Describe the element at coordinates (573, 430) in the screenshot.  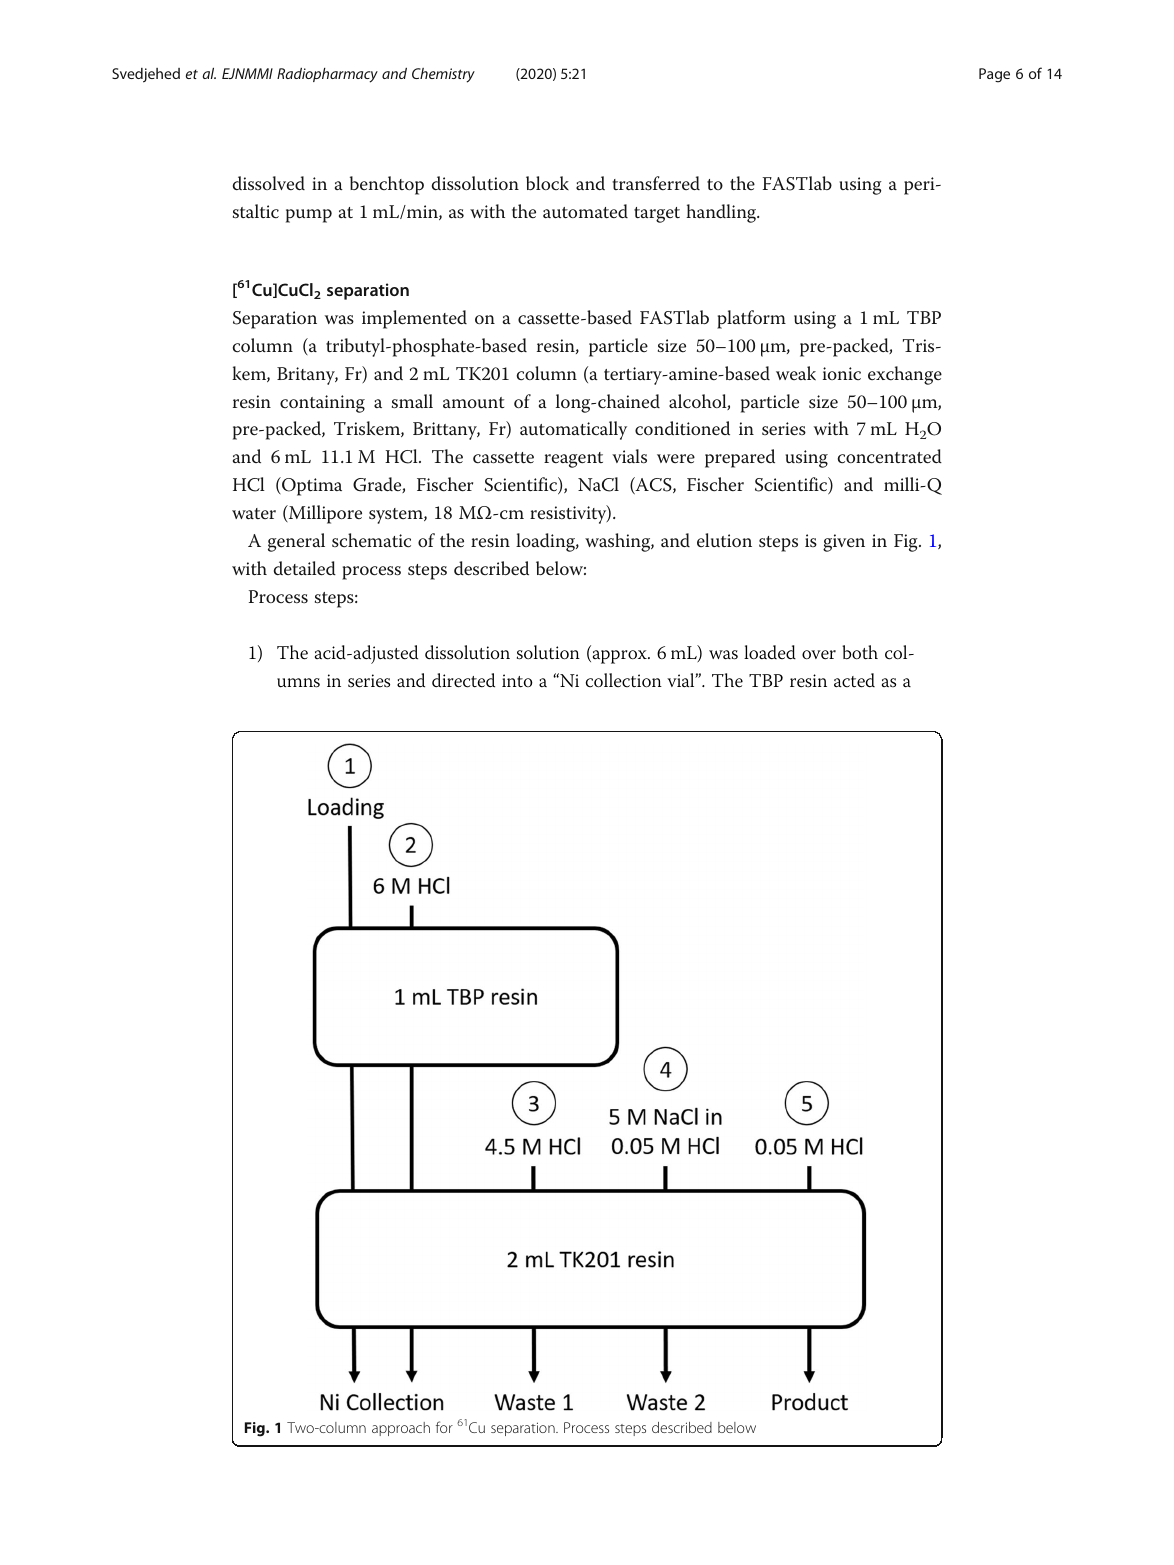
I see `automatically` at that location.
